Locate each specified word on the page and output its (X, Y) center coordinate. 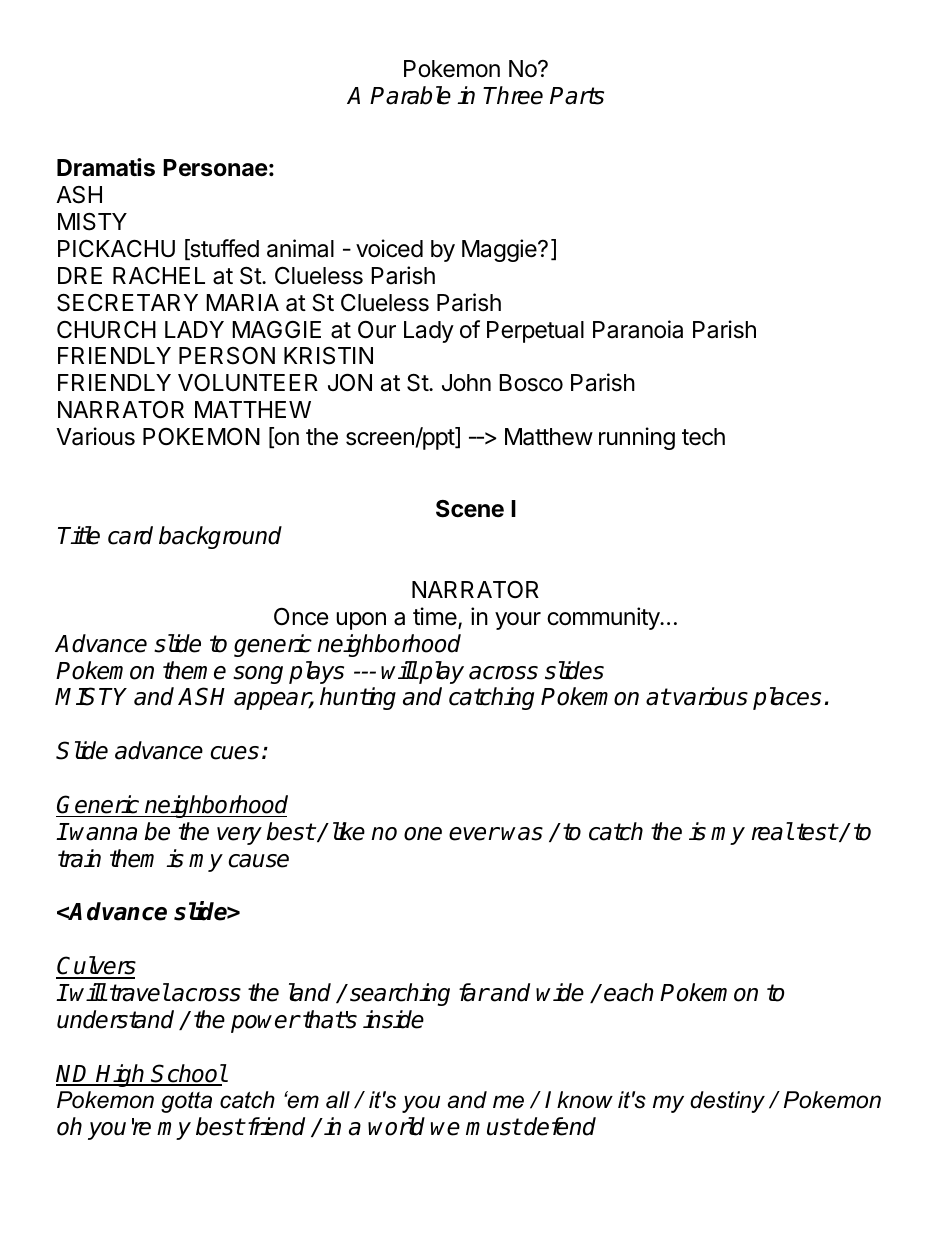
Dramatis (106, 167)
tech (703, 437)
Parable (410, 95)
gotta (186, 1102)
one (423, 834)
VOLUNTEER (248, 383)
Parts (577, 96)
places (787, 698)
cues (234, 753)
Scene (470, 509)
